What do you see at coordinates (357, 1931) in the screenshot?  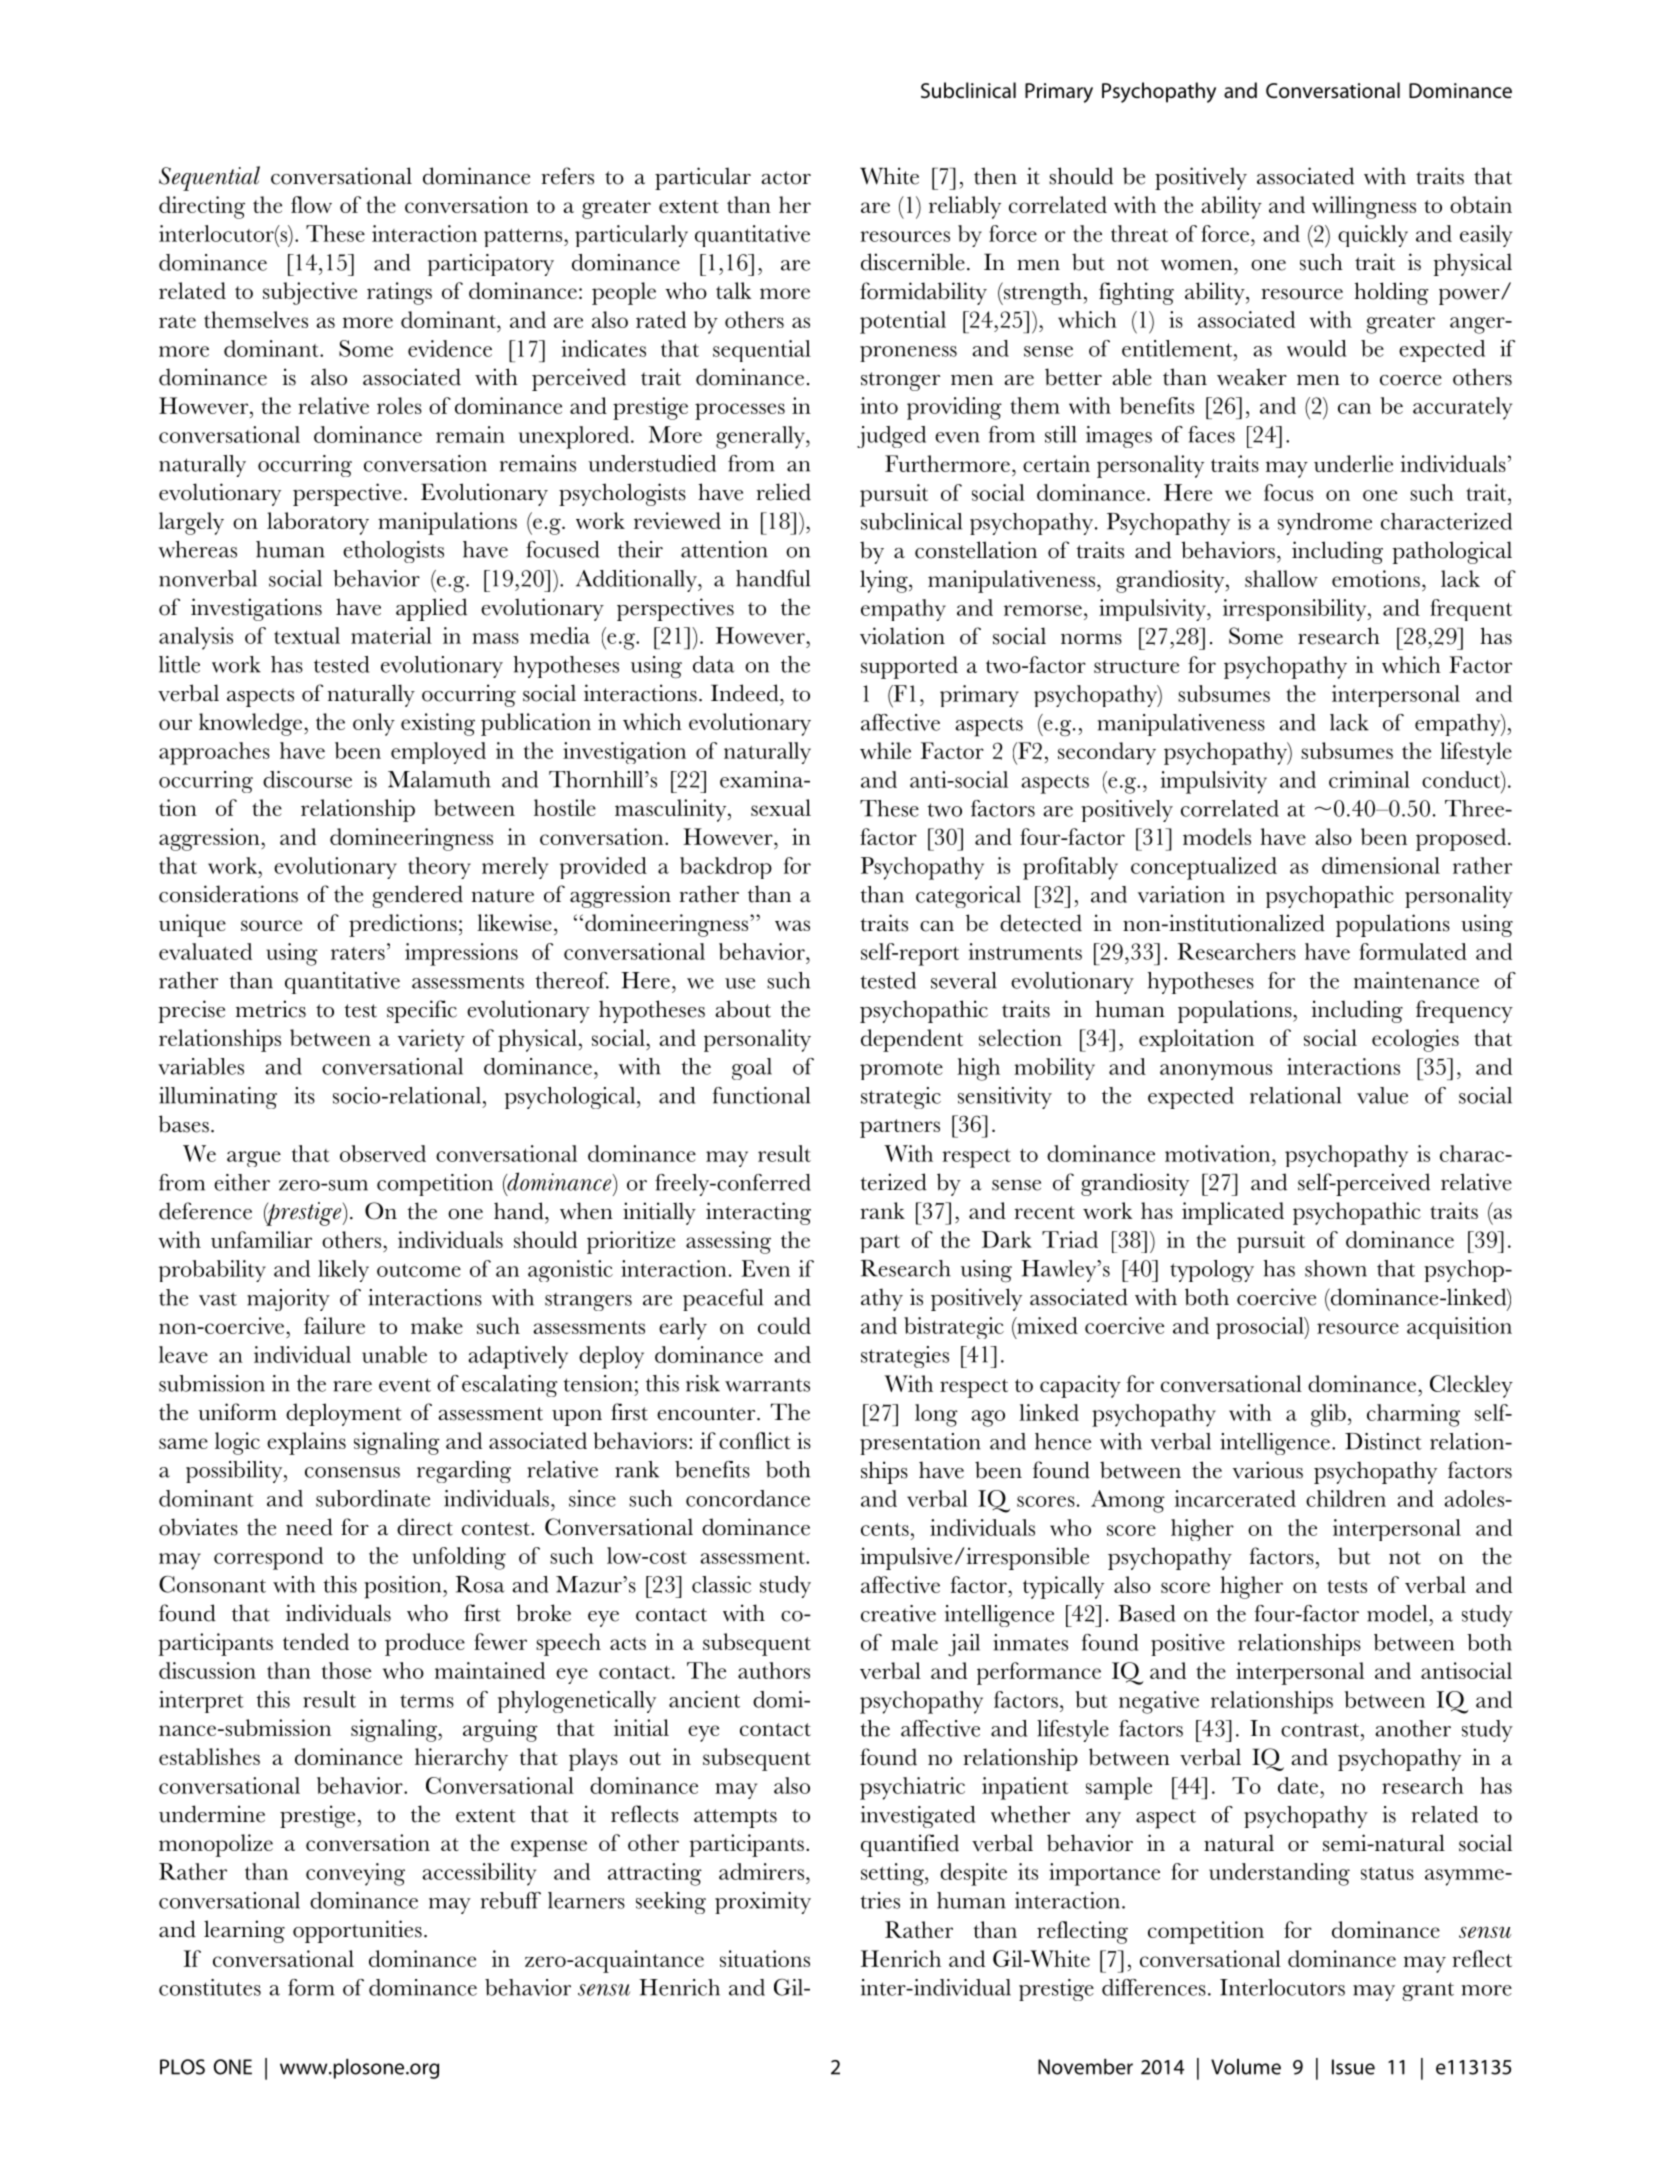 I see `opportunities` at bounding box center [357, 1931].
